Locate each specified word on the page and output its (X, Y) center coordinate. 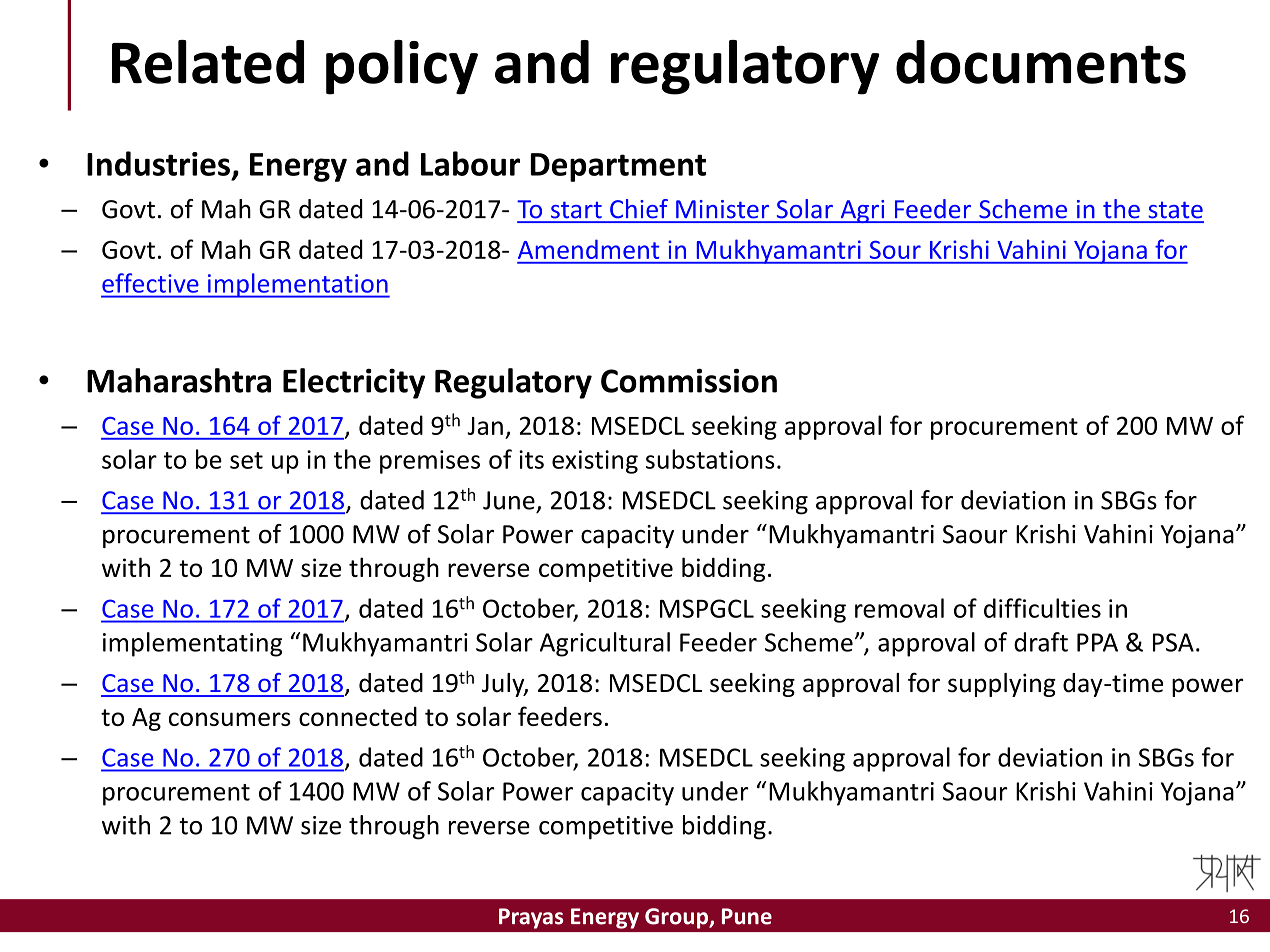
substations (710, 459)
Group (677, 918)
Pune (747, 916)
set (246, 460)
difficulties (1042, 608)
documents (1041, 62)
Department (618, 167)
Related (208, 62)
